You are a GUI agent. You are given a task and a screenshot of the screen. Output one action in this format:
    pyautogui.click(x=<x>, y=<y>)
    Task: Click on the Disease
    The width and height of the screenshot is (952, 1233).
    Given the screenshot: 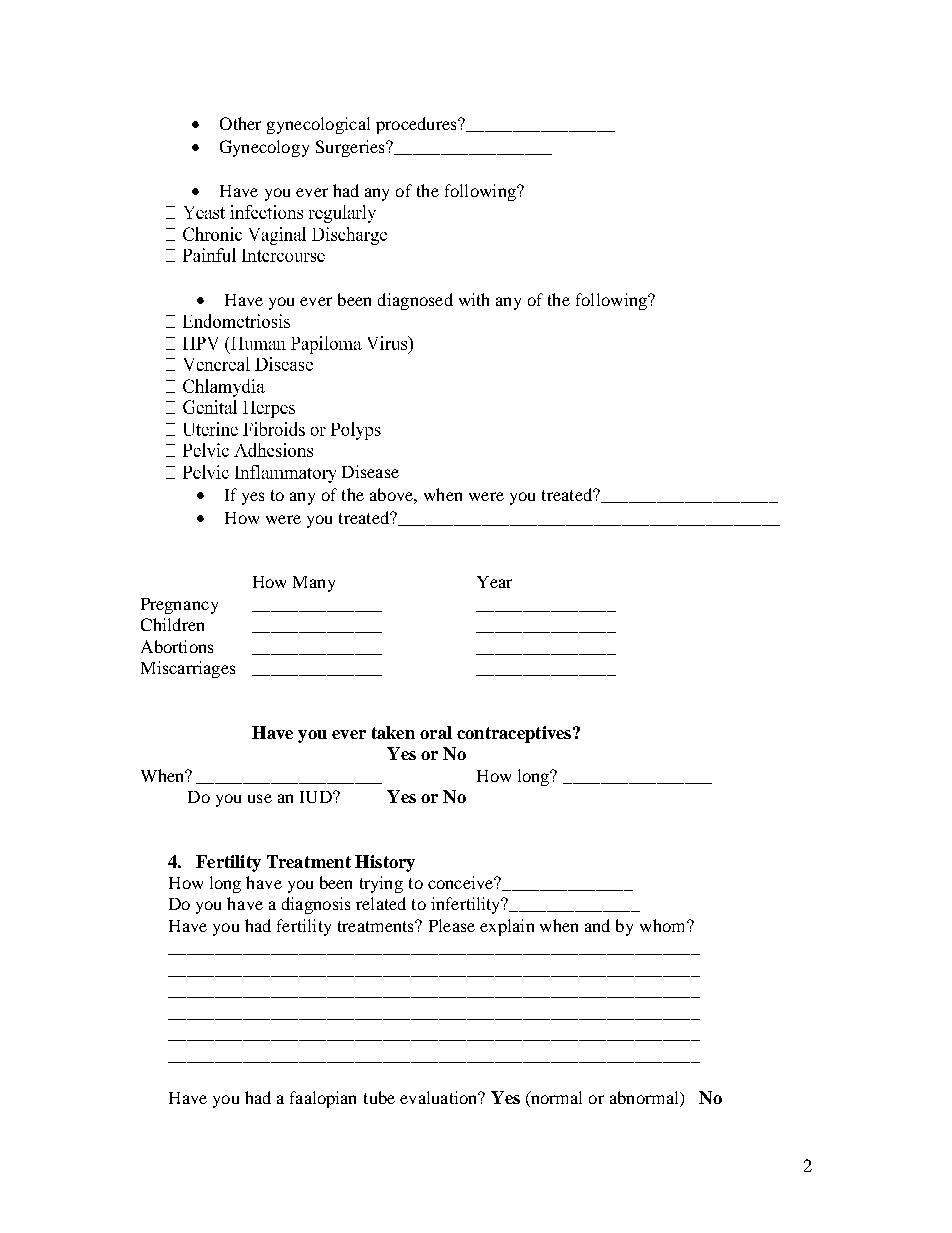 What is the action you would take?
    pyautogui.click(x=370, y=471)
